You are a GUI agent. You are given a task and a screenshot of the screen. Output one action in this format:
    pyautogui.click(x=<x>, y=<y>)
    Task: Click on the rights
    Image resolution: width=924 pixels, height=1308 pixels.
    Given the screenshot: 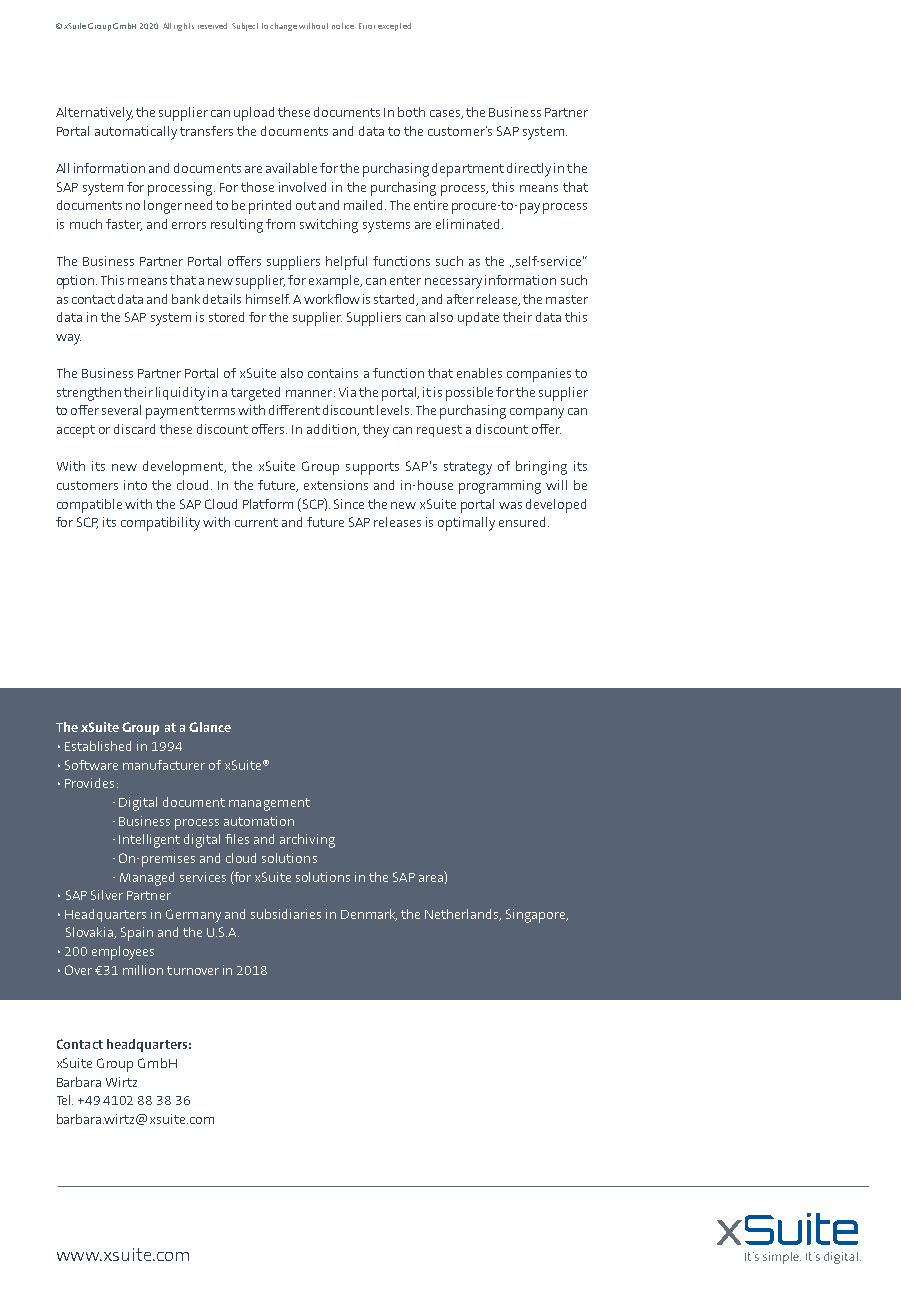 What is the action you would take?
    pyautogui.click(x=184, y=27)
